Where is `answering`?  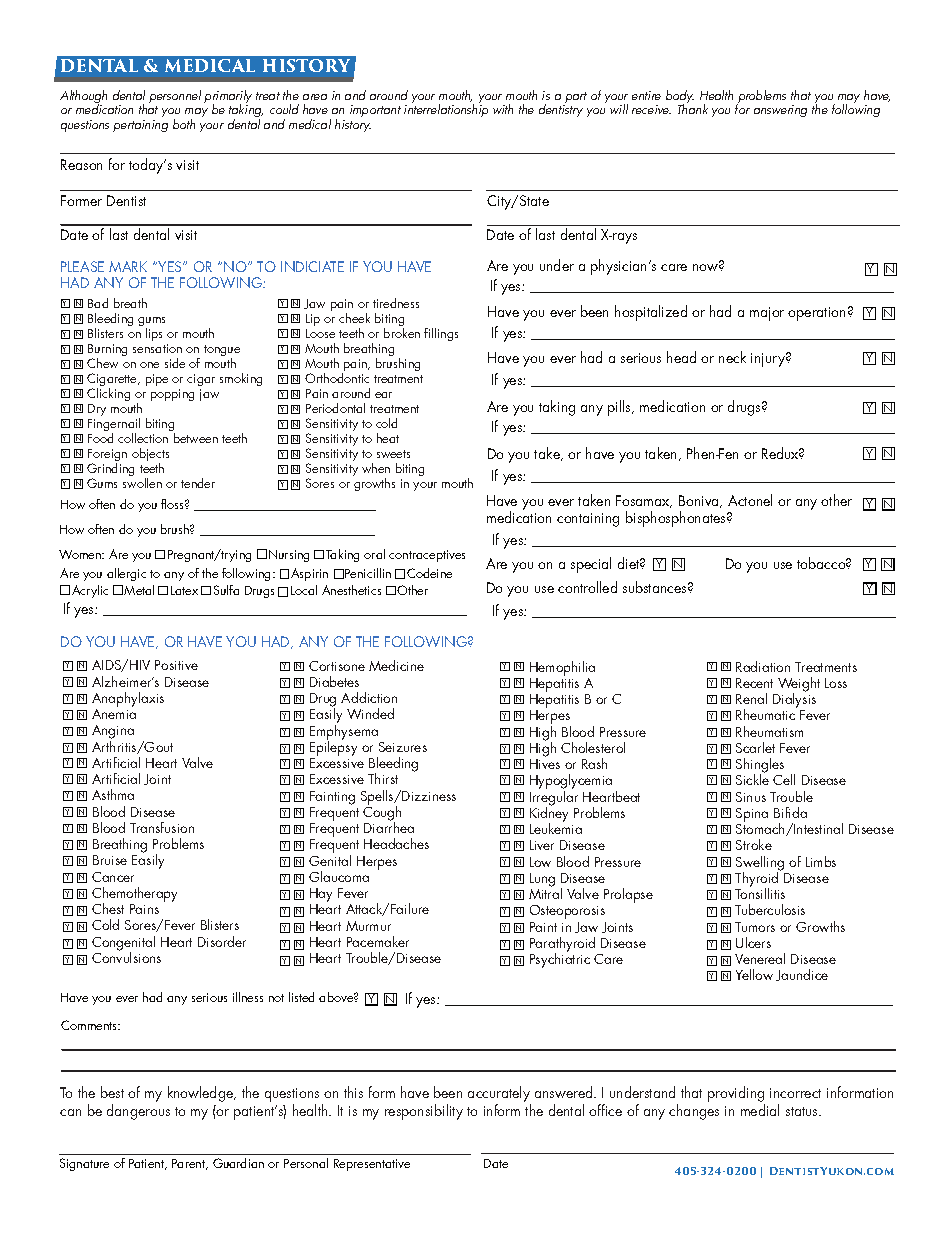
answering is located at coordinates (780, 111).
